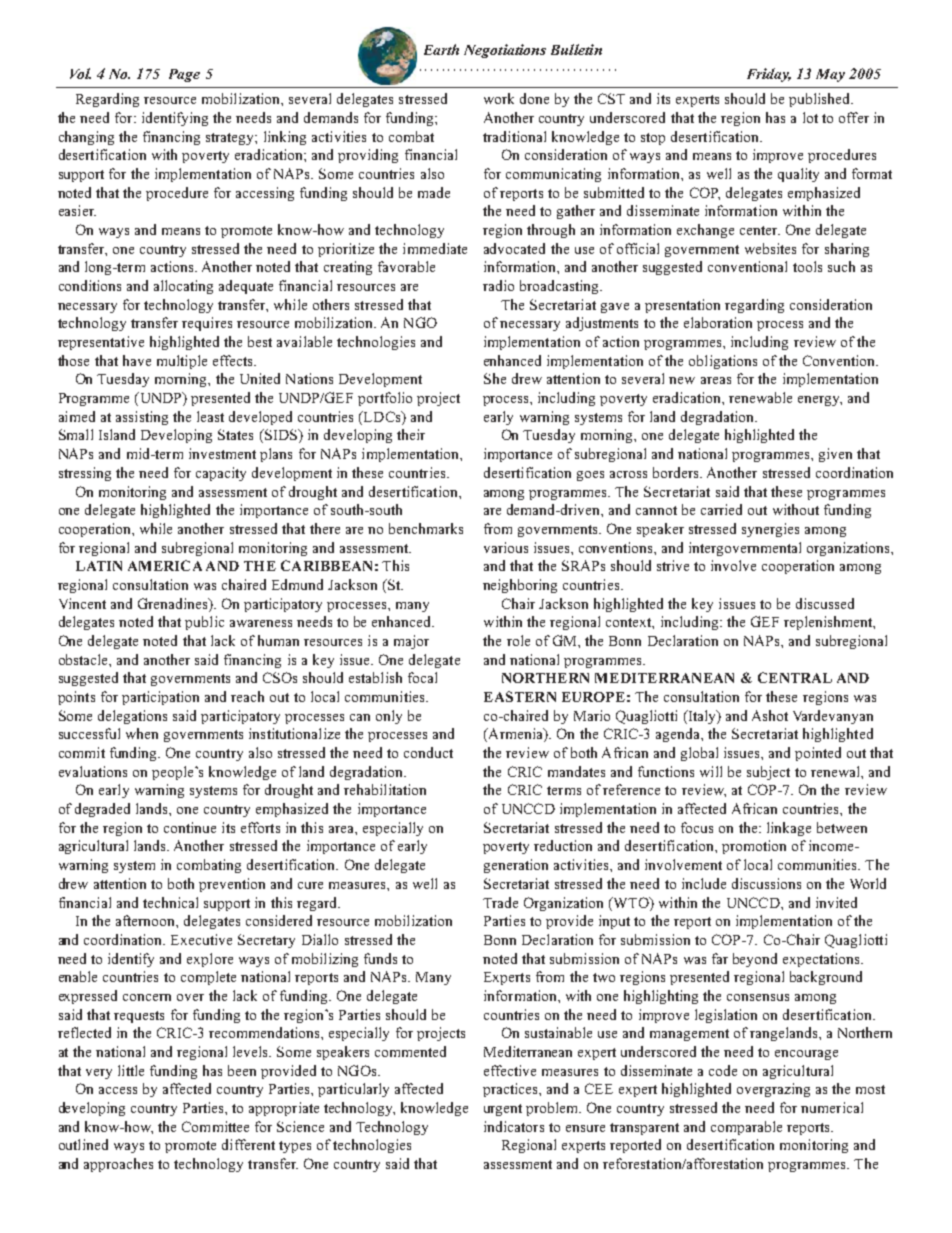 Image resolution: width=952 pixels, height=1233 pixels. What do you see at coordinates (746, 1128) in the screenshot?
I see `comparable` at bounding box center [746, 1128].
